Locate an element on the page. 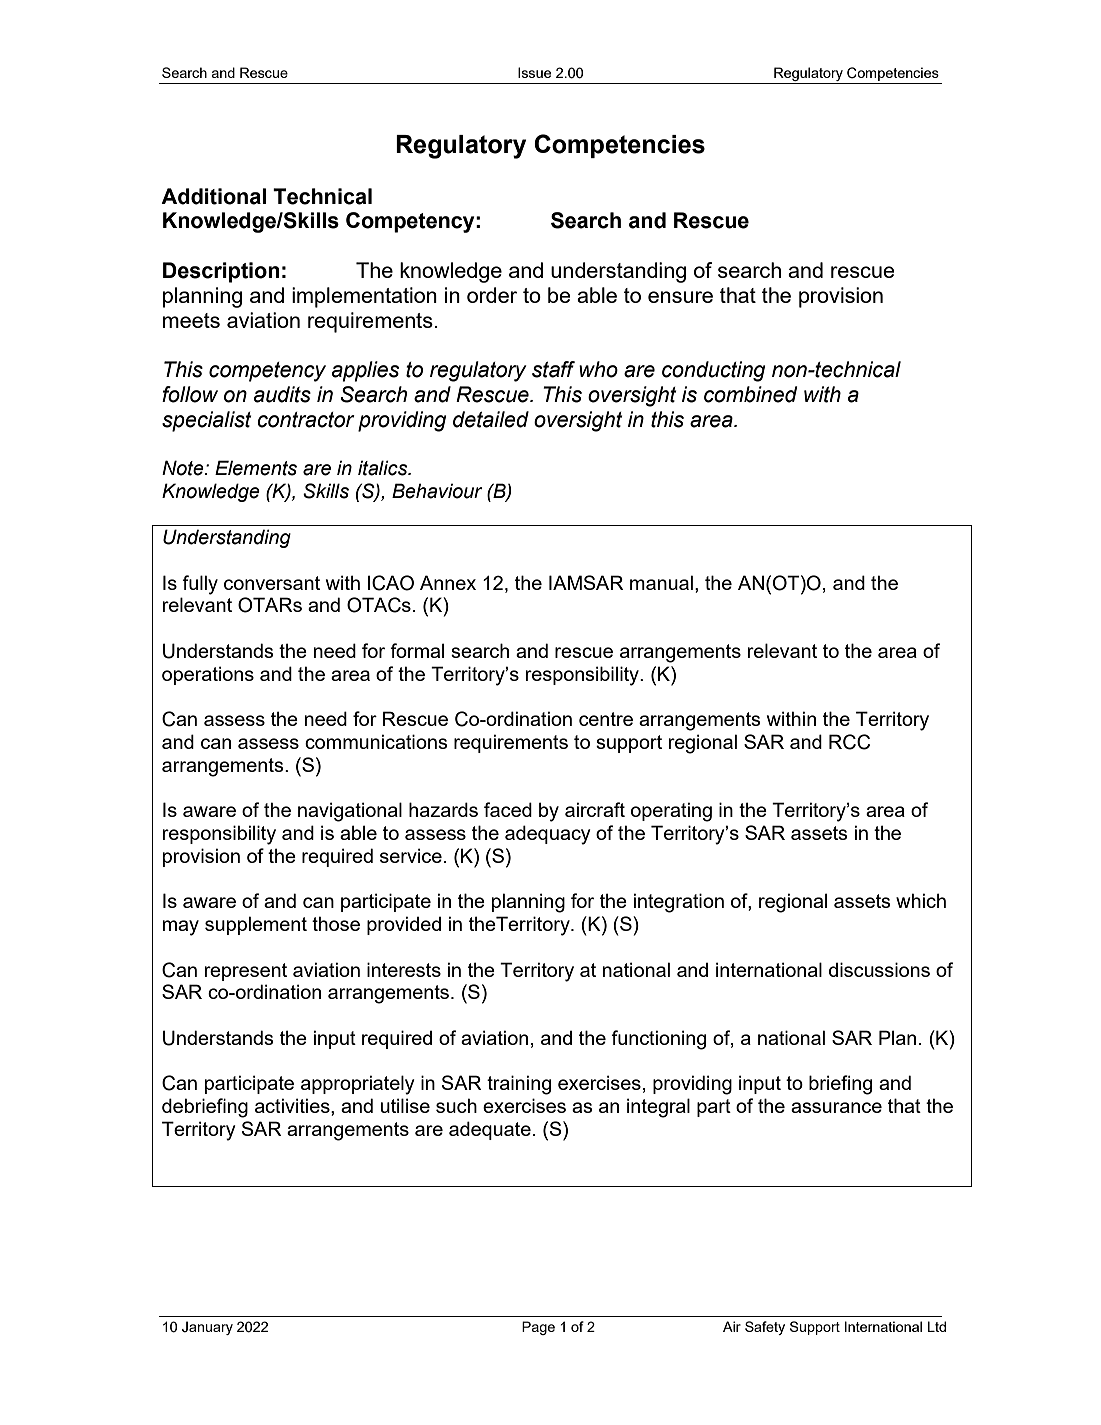  operations is located at coordinates (208, 675).
